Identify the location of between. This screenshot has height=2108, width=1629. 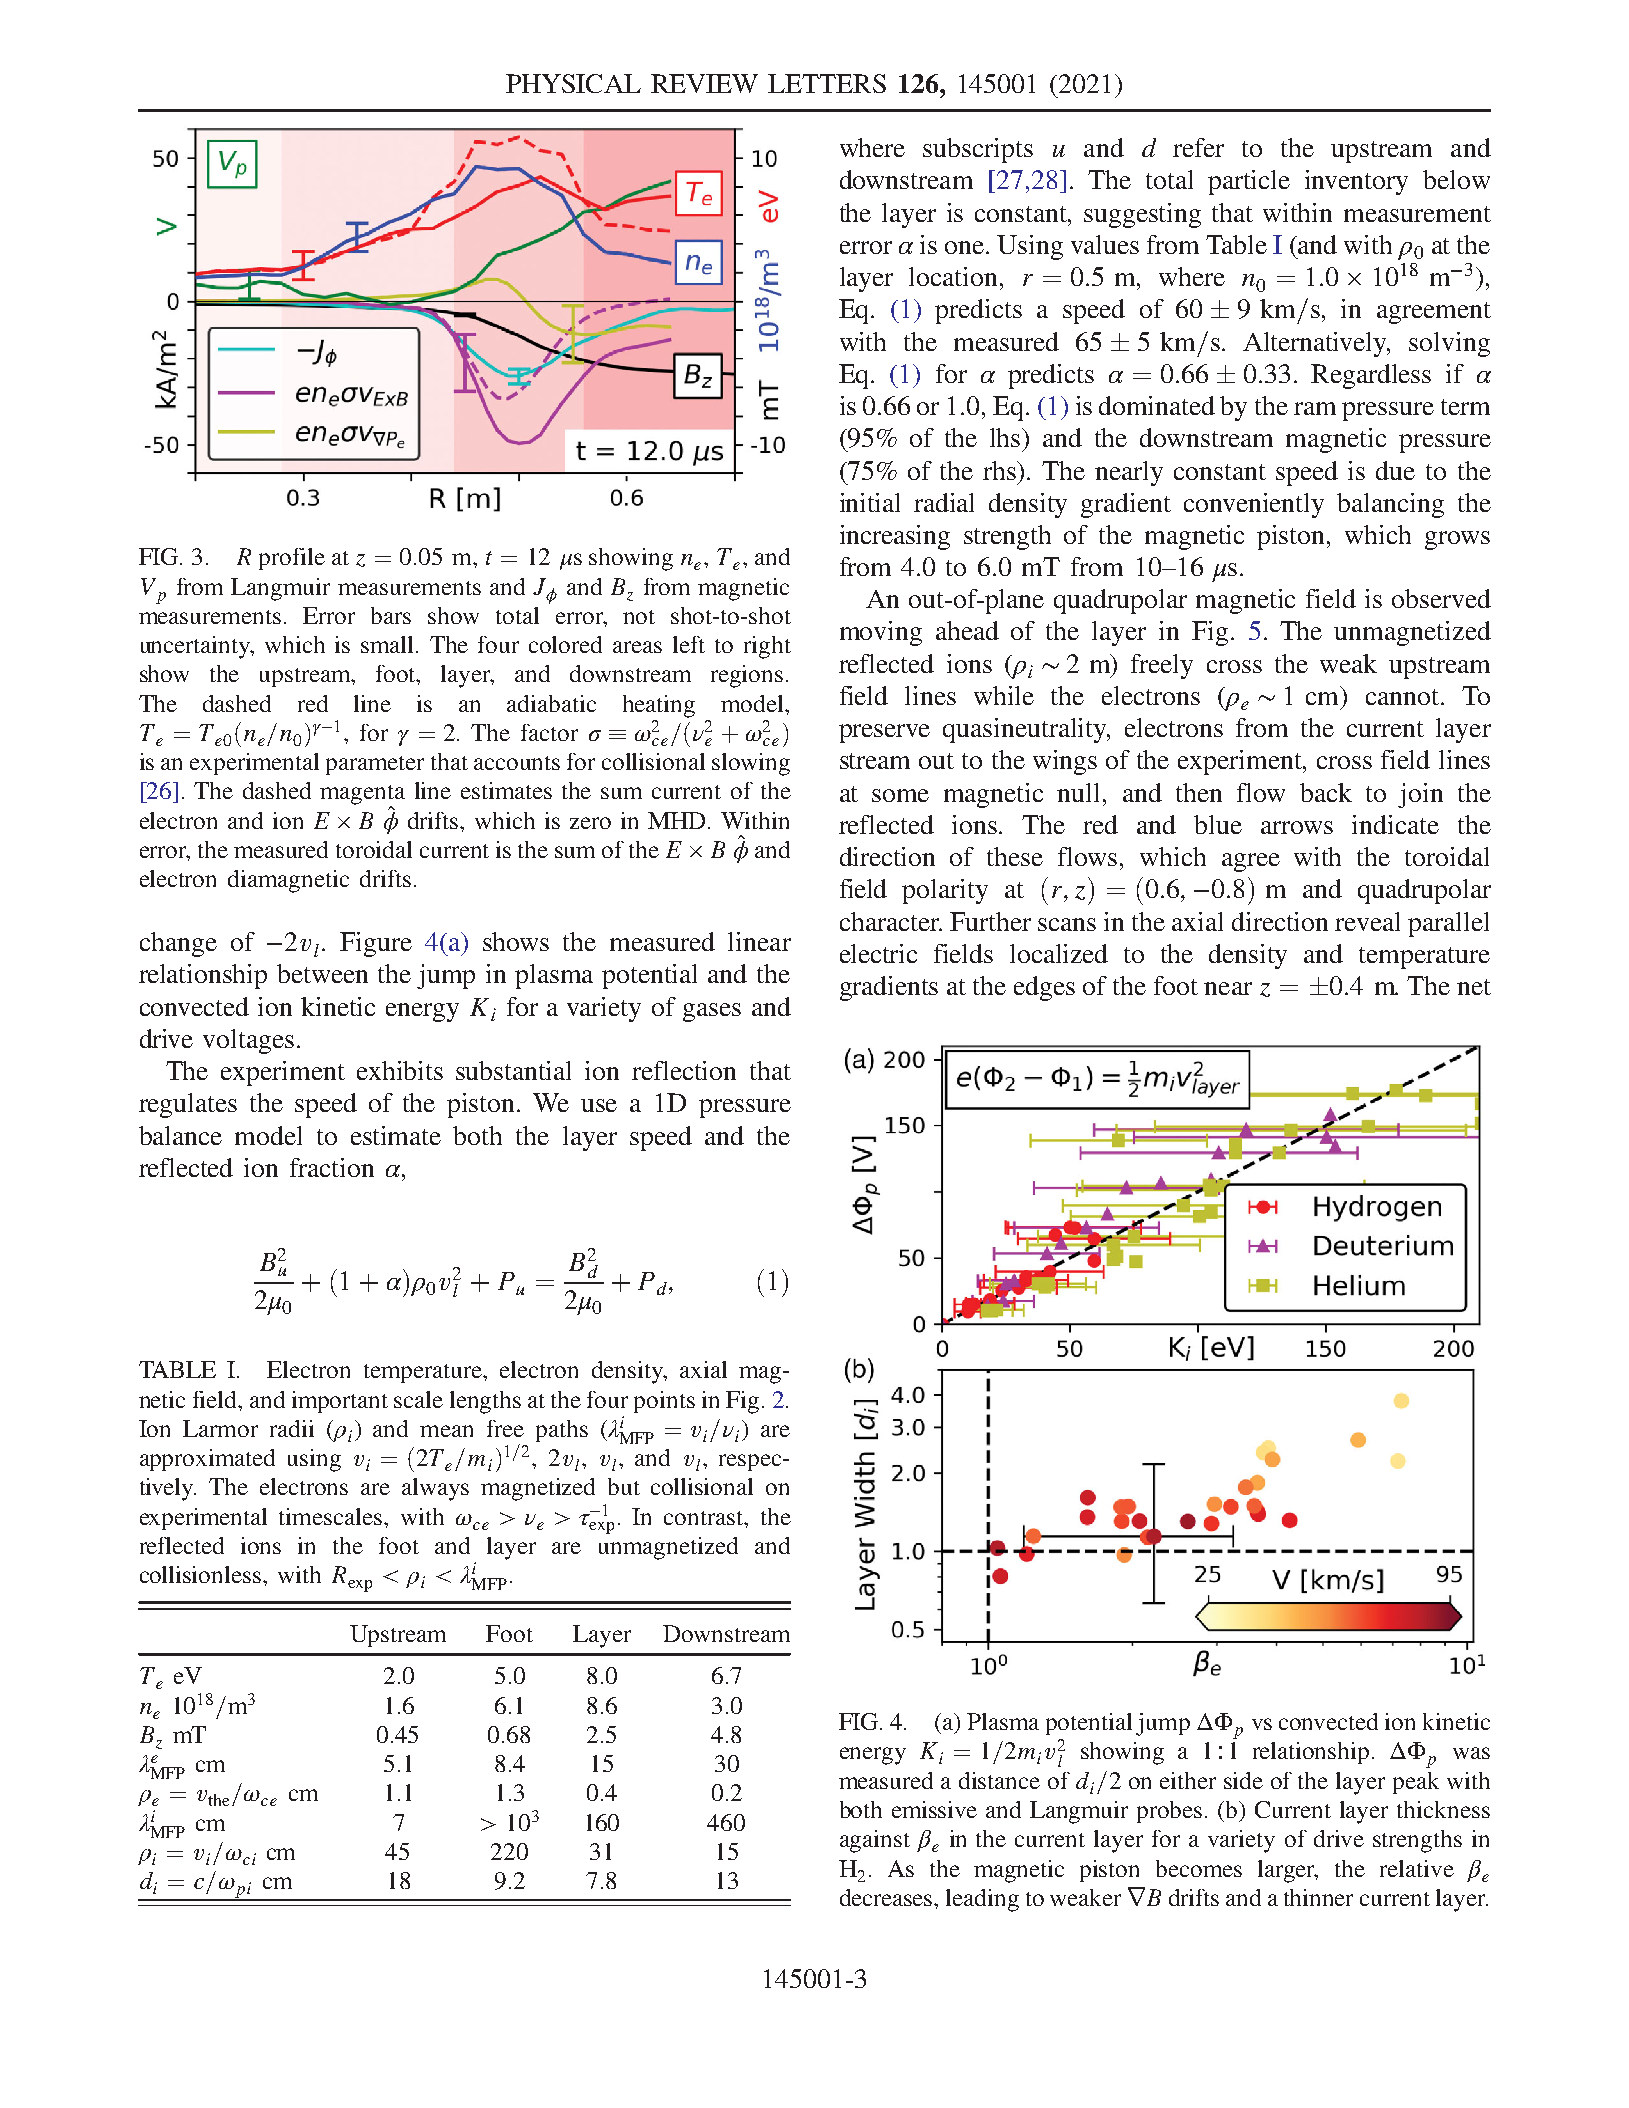
(322, 973).
